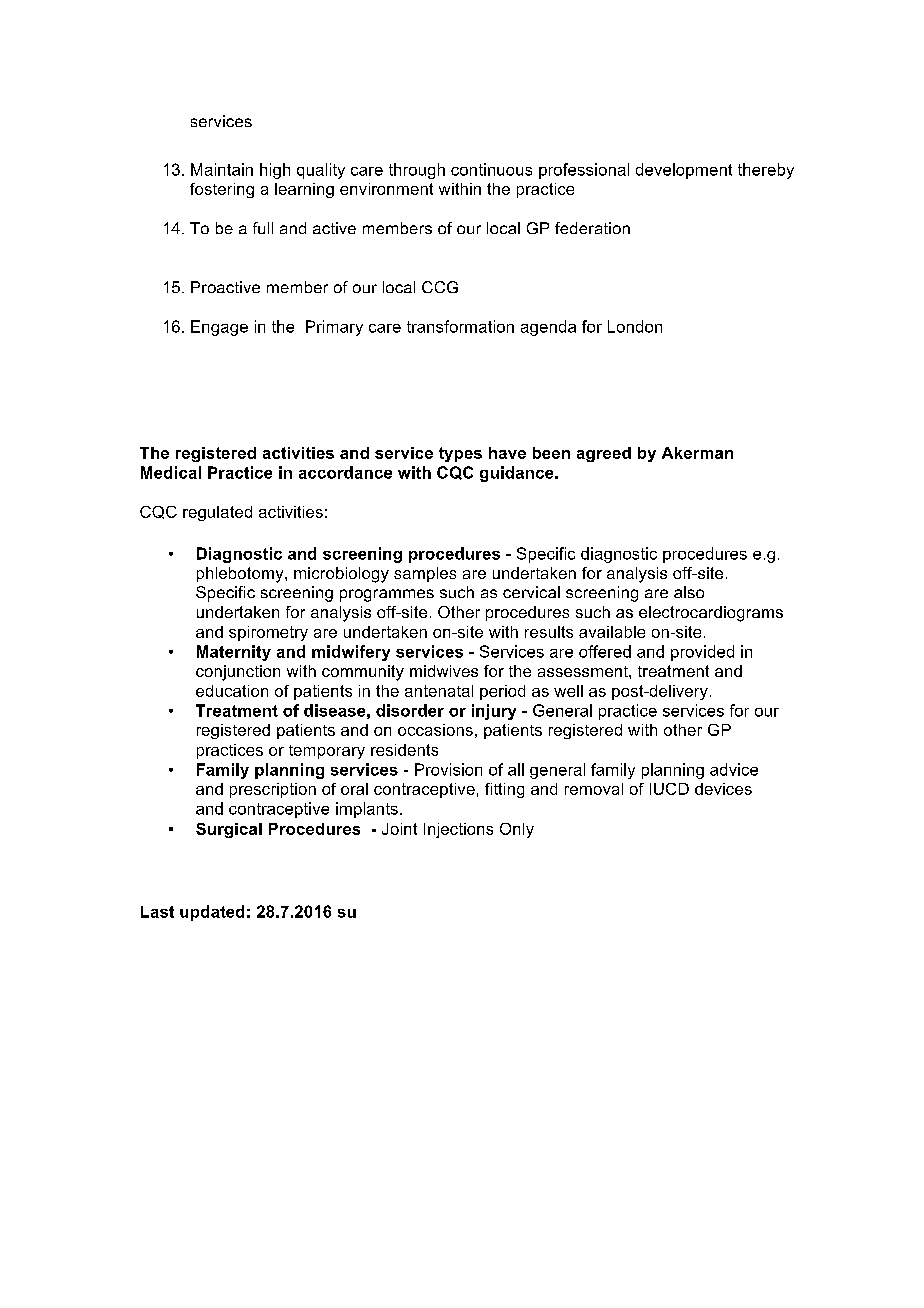 The image size is (924, 1308). I want to click on samples, so click(425, 574).
